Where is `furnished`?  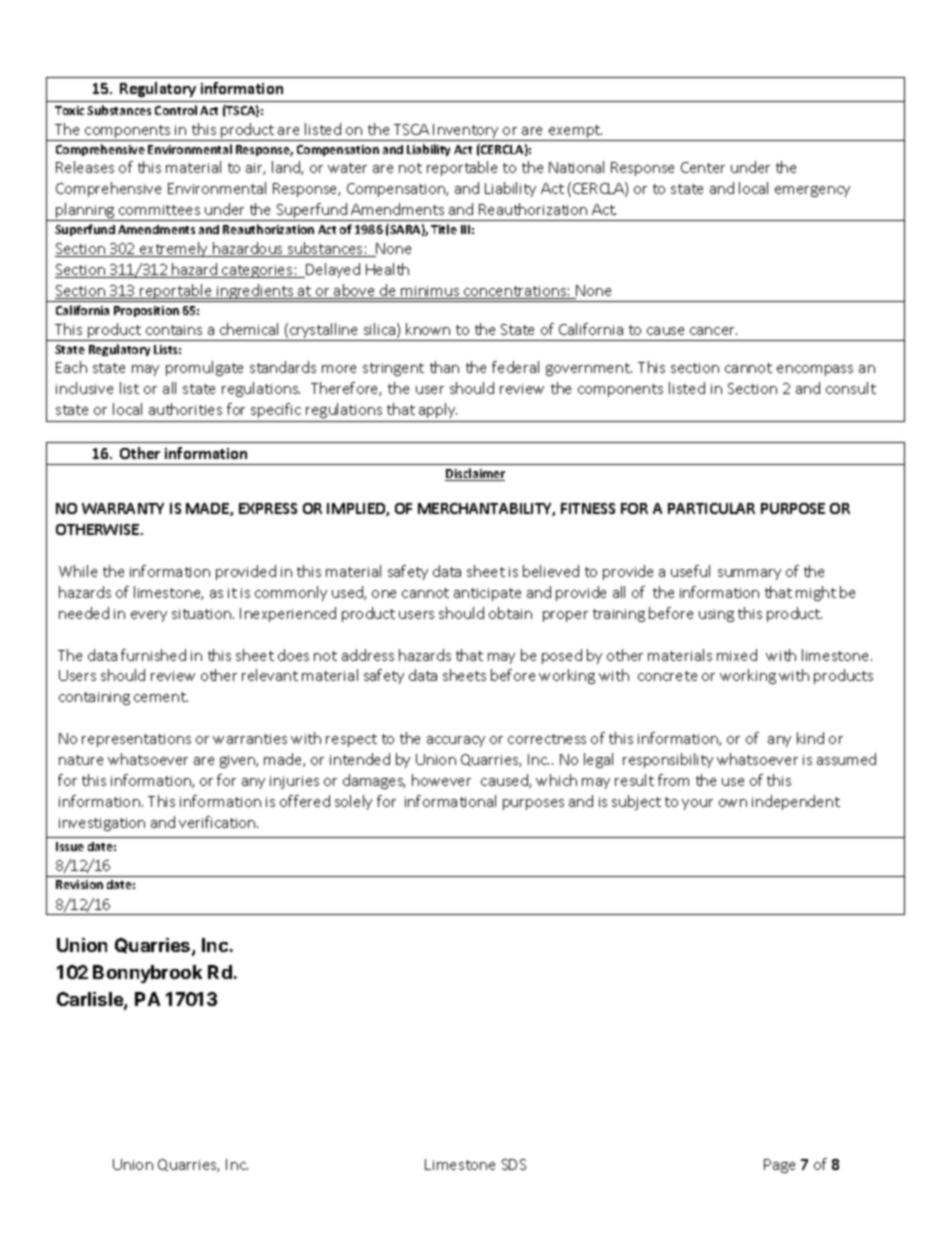 furnished is located at coordinates (153, 655).
